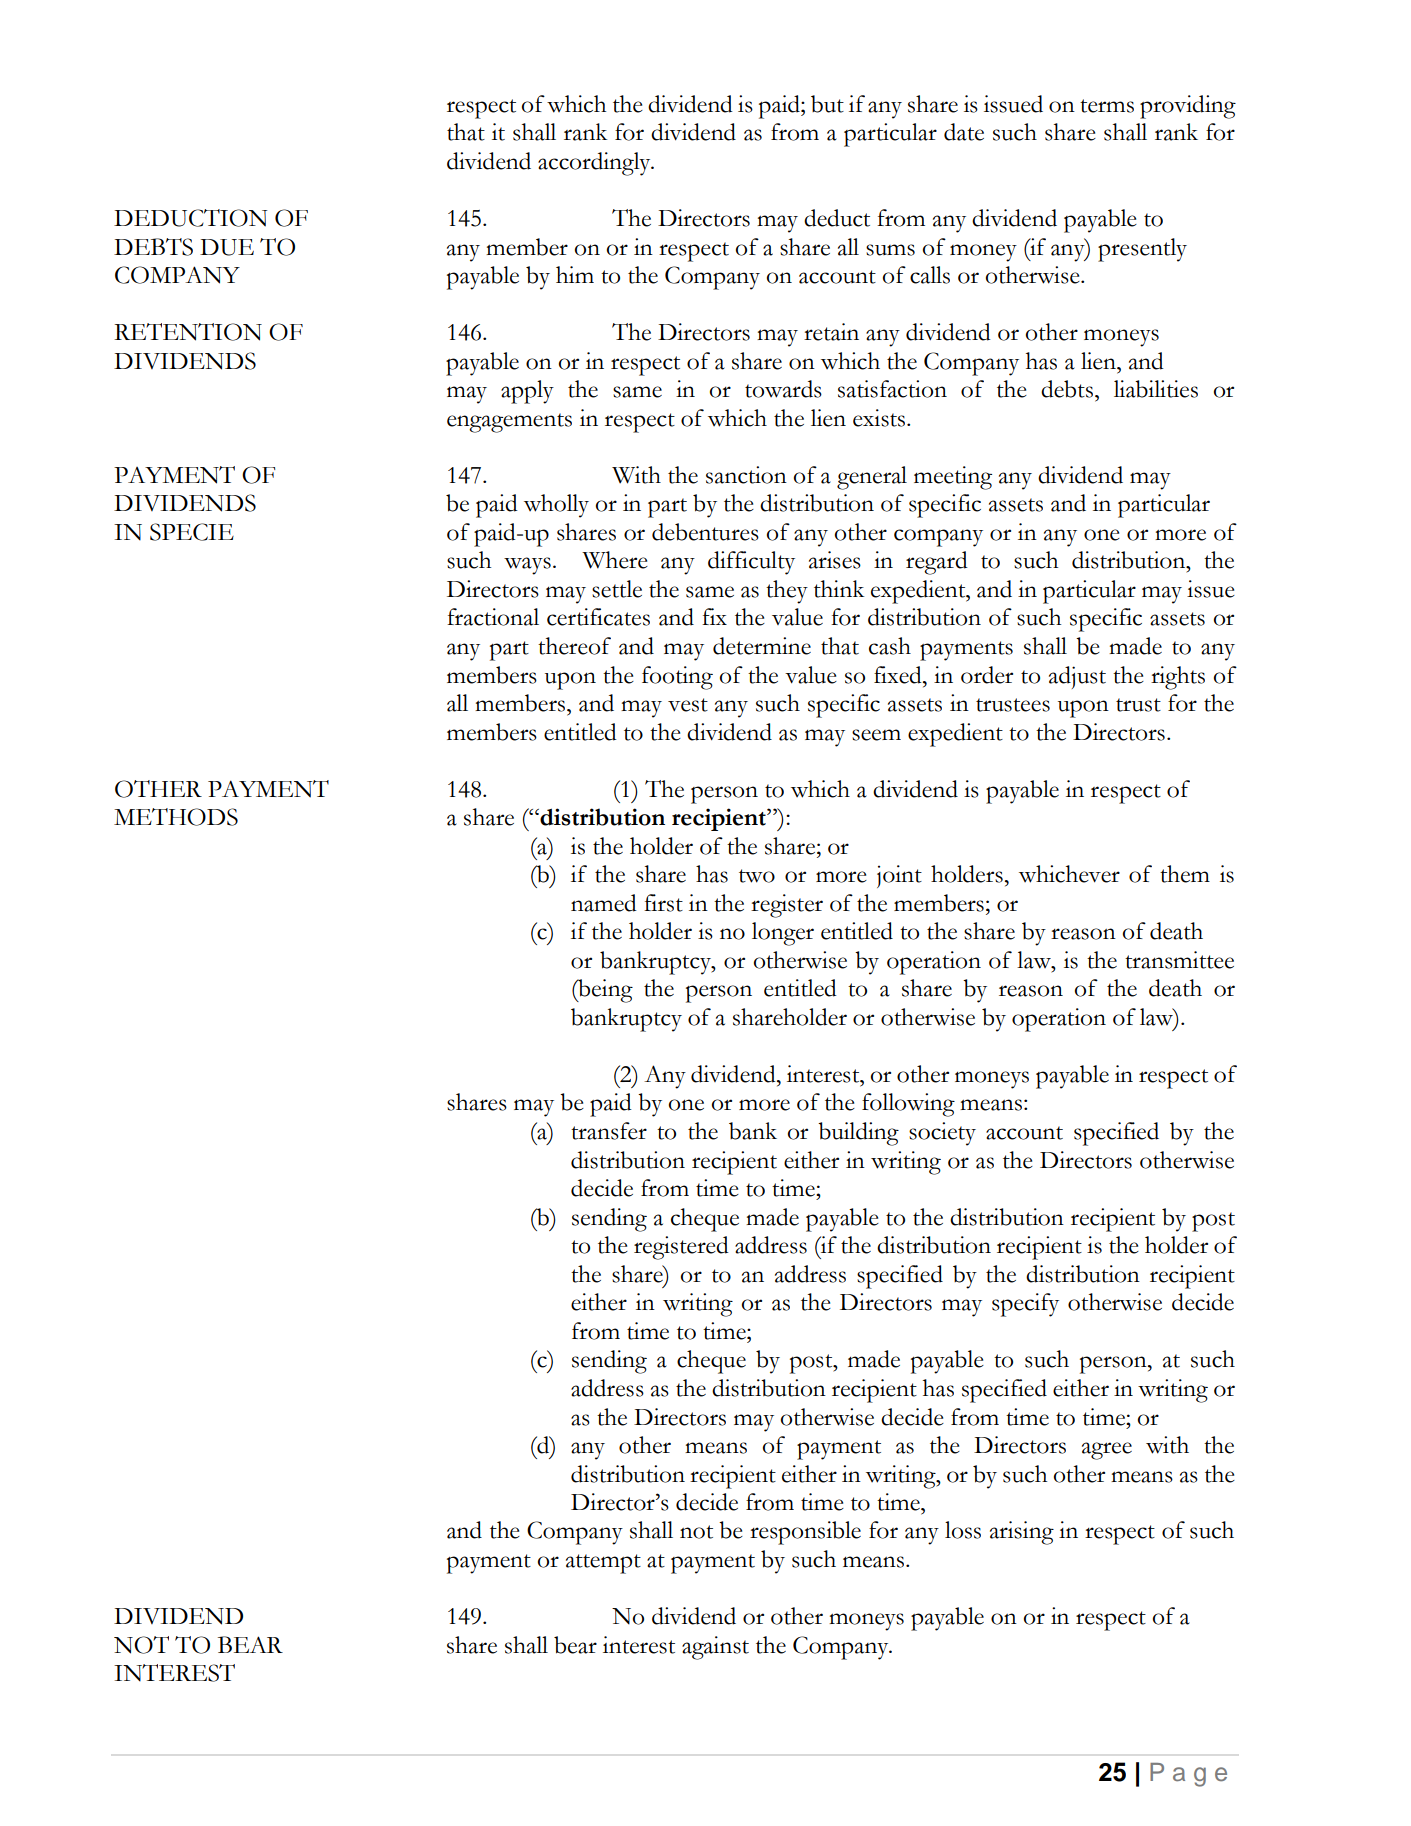  What do you see at coordinates (1107, 106) in the page?
I see `terms` at bounding box center [1107, 106].
